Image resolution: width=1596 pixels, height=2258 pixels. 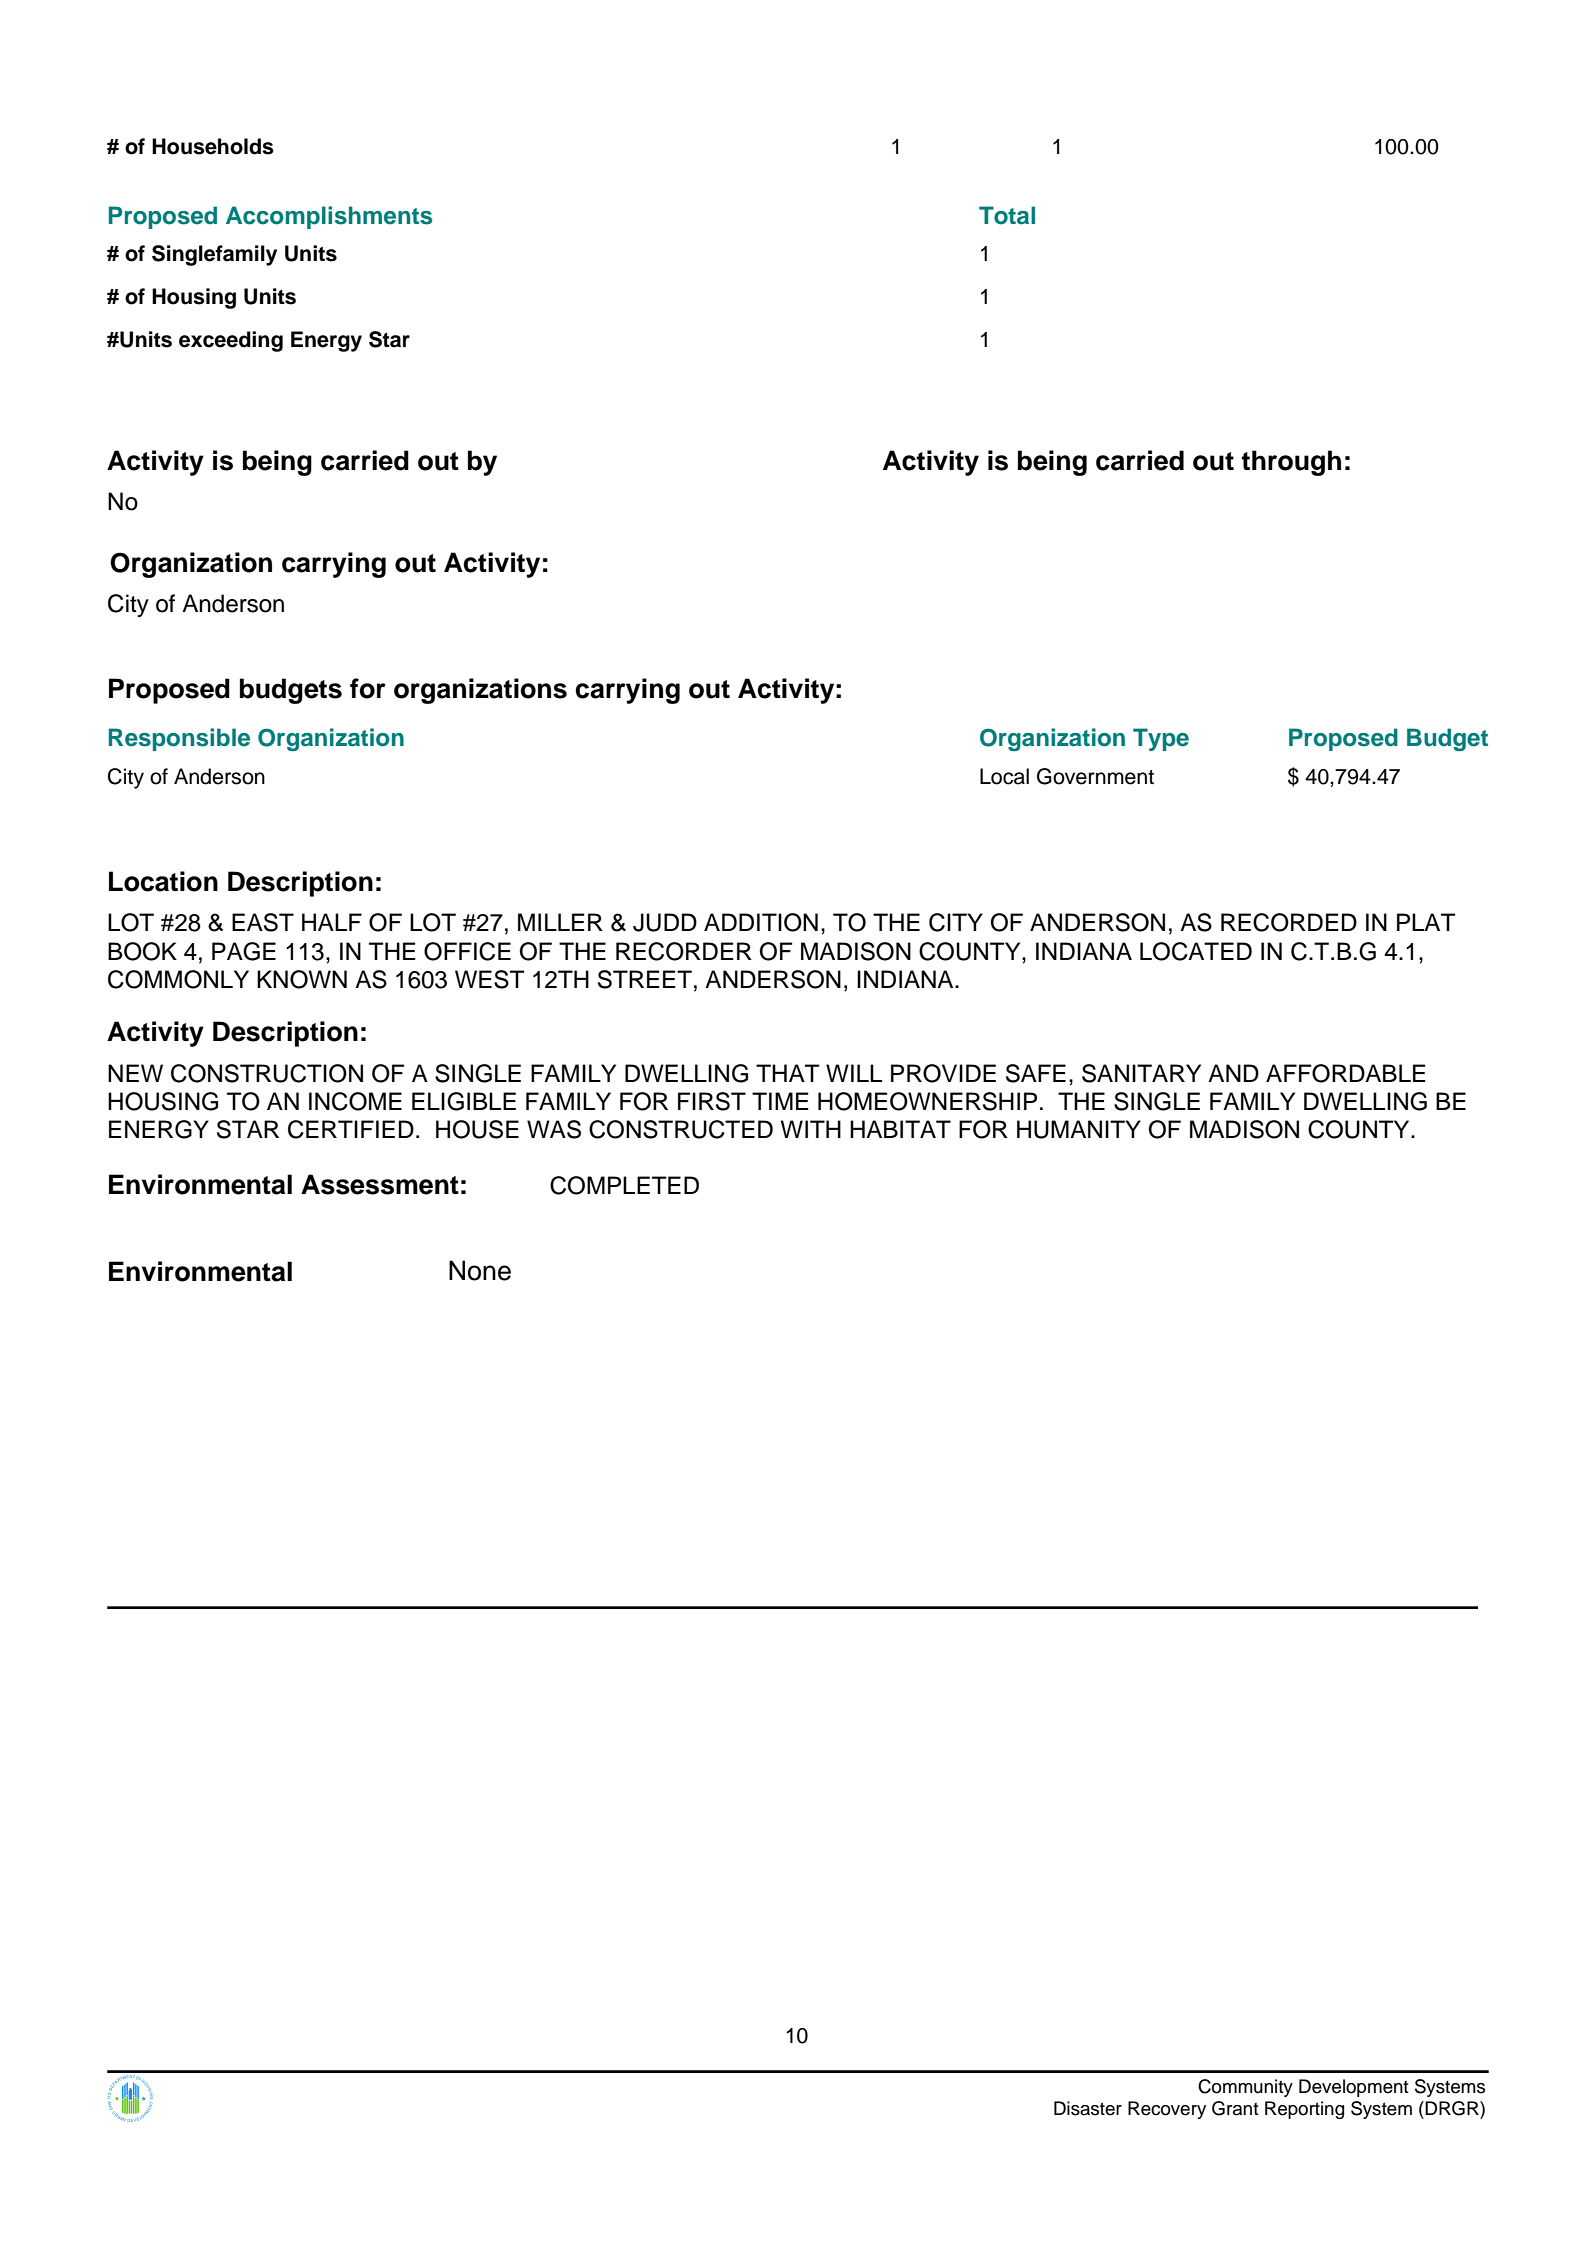 What do you see at coordinates (1291, 463) in the screenshot?
I see `through` at bounding box center [1291, 463].
